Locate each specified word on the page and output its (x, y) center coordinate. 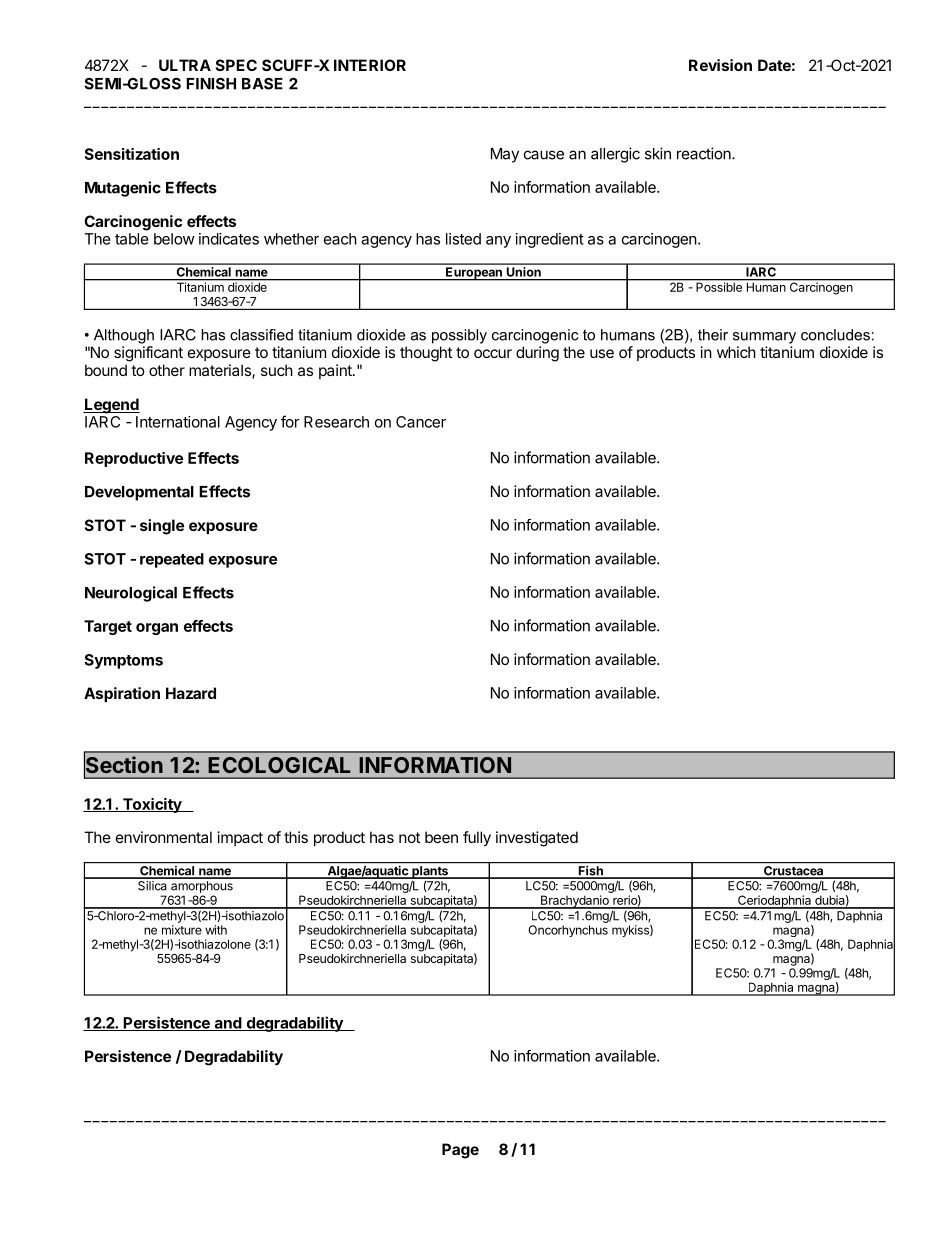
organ (157, 629)
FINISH (211, 84)
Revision (720, 65)
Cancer (421, 422)
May (505, 155)
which (736, 352)
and (227, 1024)
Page (460, 1151)
